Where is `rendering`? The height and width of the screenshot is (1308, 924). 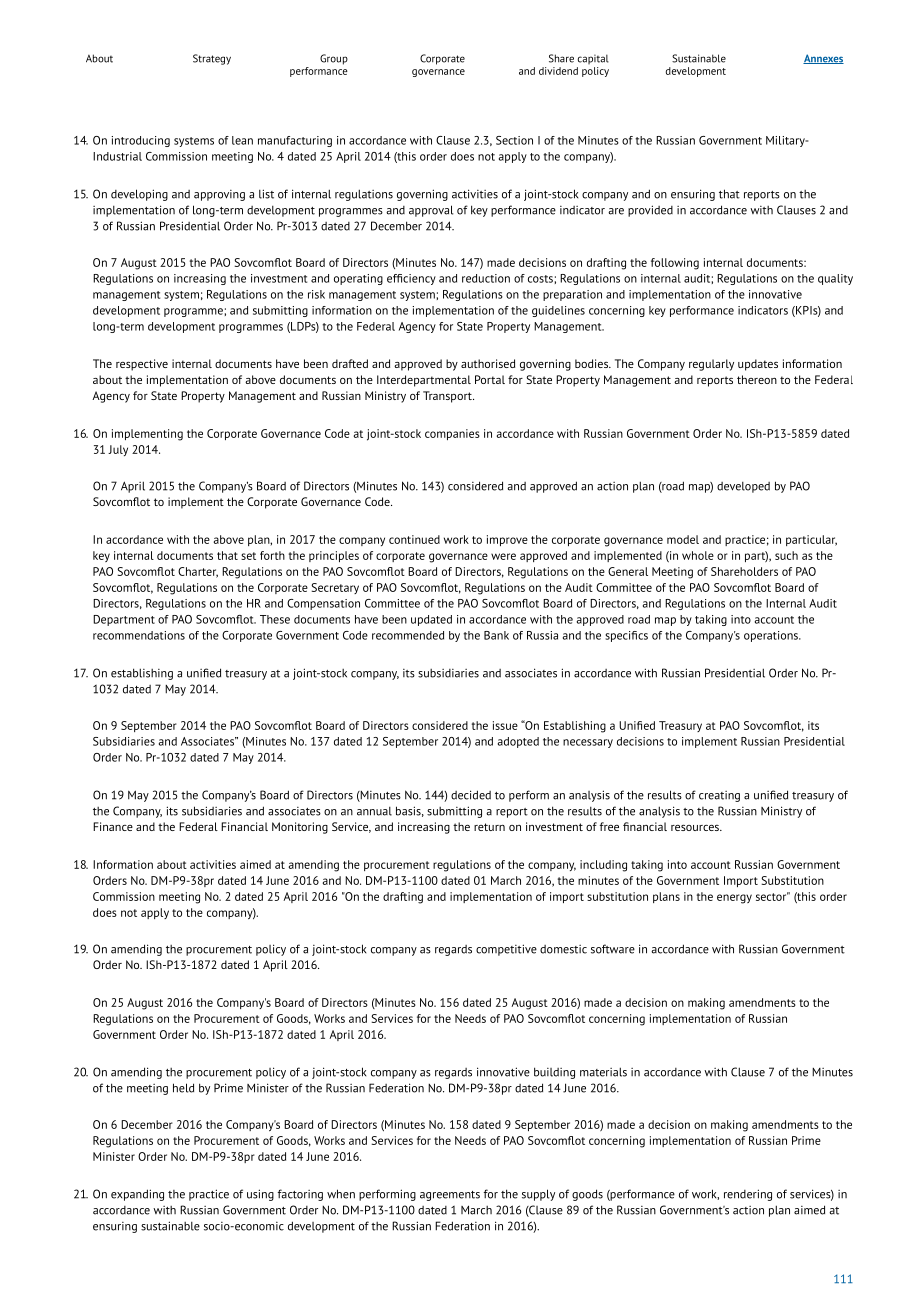
rendering is located at coordinates (748, 1195).
